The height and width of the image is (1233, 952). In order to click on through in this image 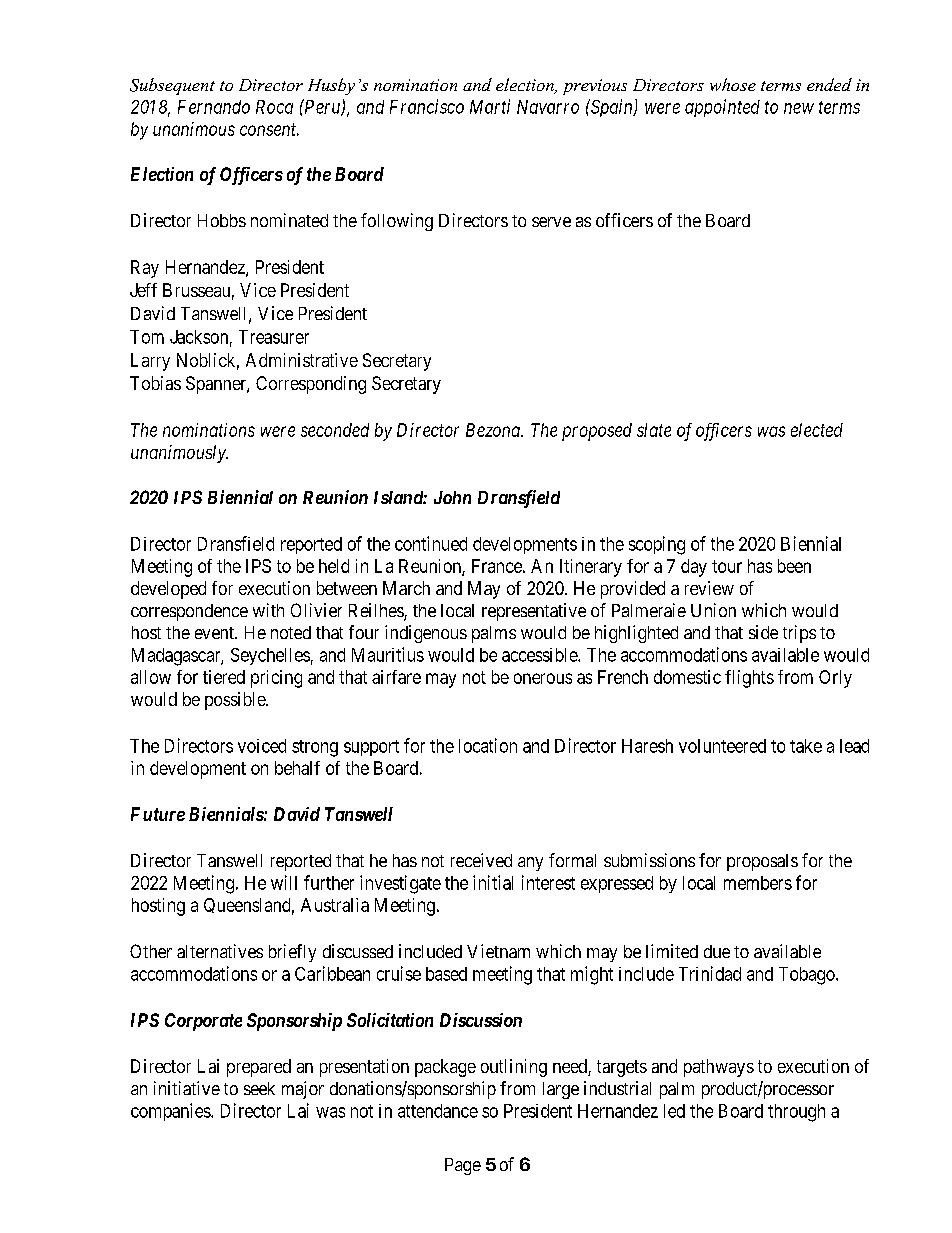, I will do `click(796, 1113)`.
